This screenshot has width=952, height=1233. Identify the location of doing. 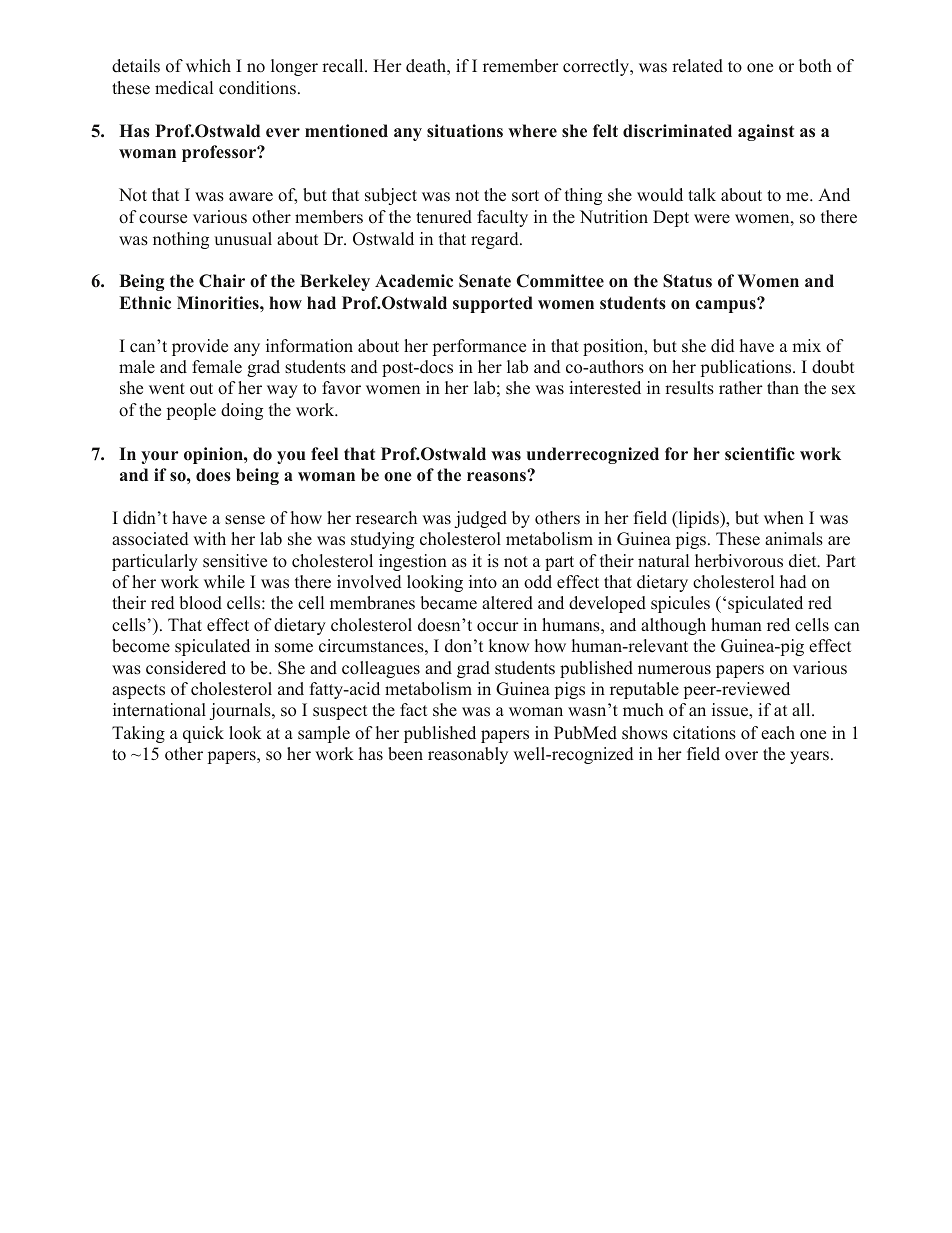
(242, 411).
